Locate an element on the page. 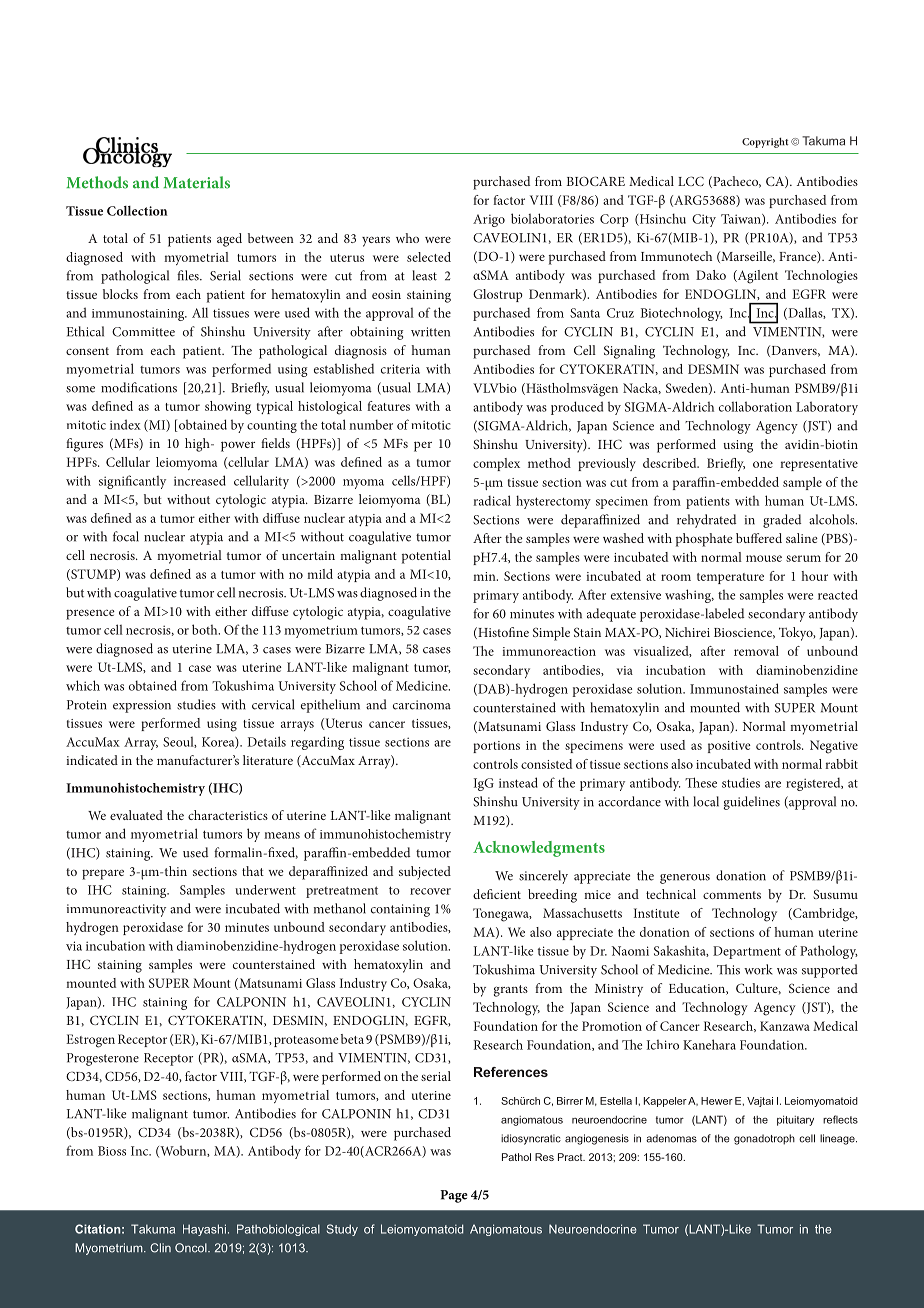 This page has height=1308, width=924. containing is located at coordinates (400, 910).
